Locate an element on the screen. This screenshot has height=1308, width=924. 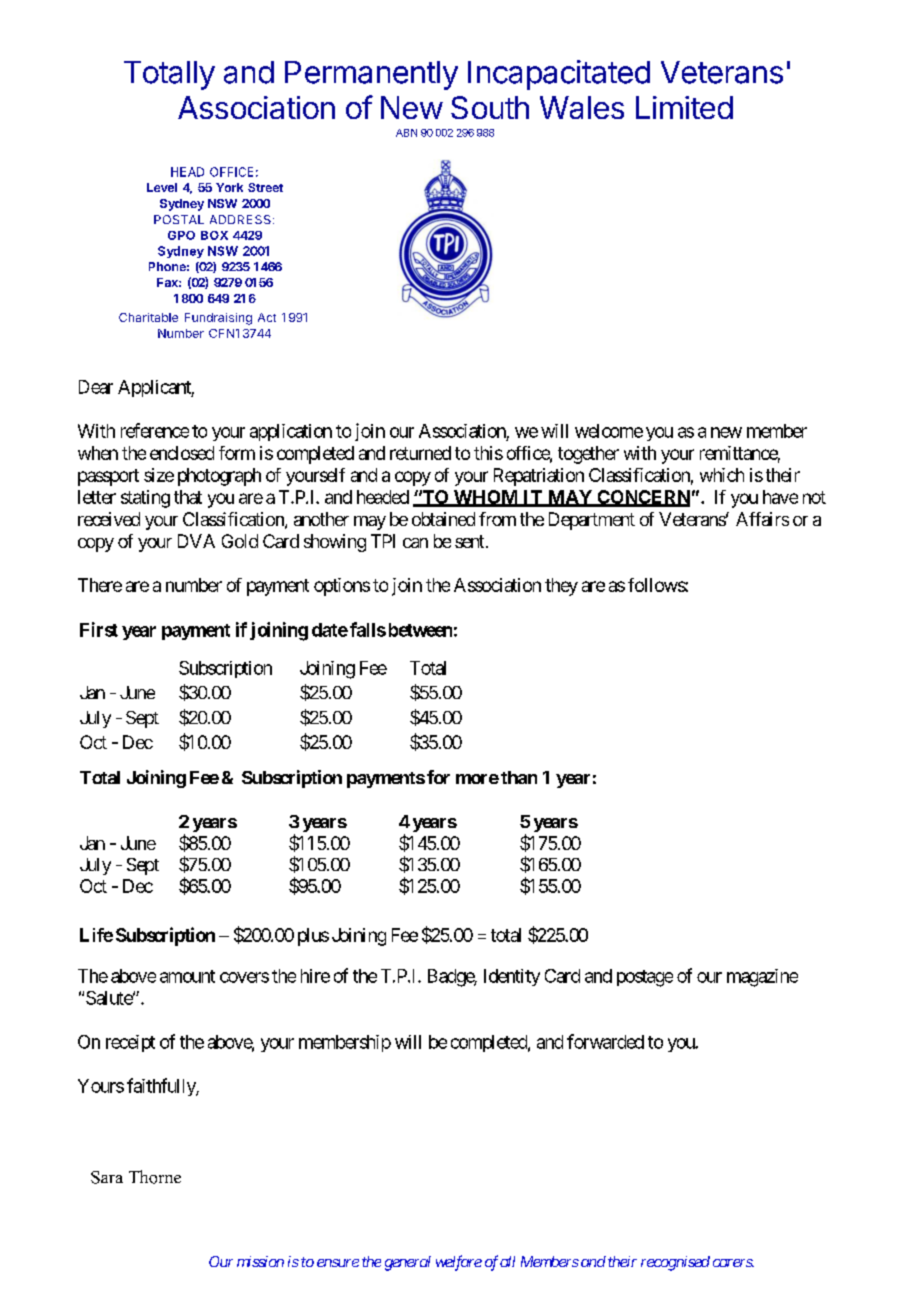
date is located at coordinates (330, 630).
